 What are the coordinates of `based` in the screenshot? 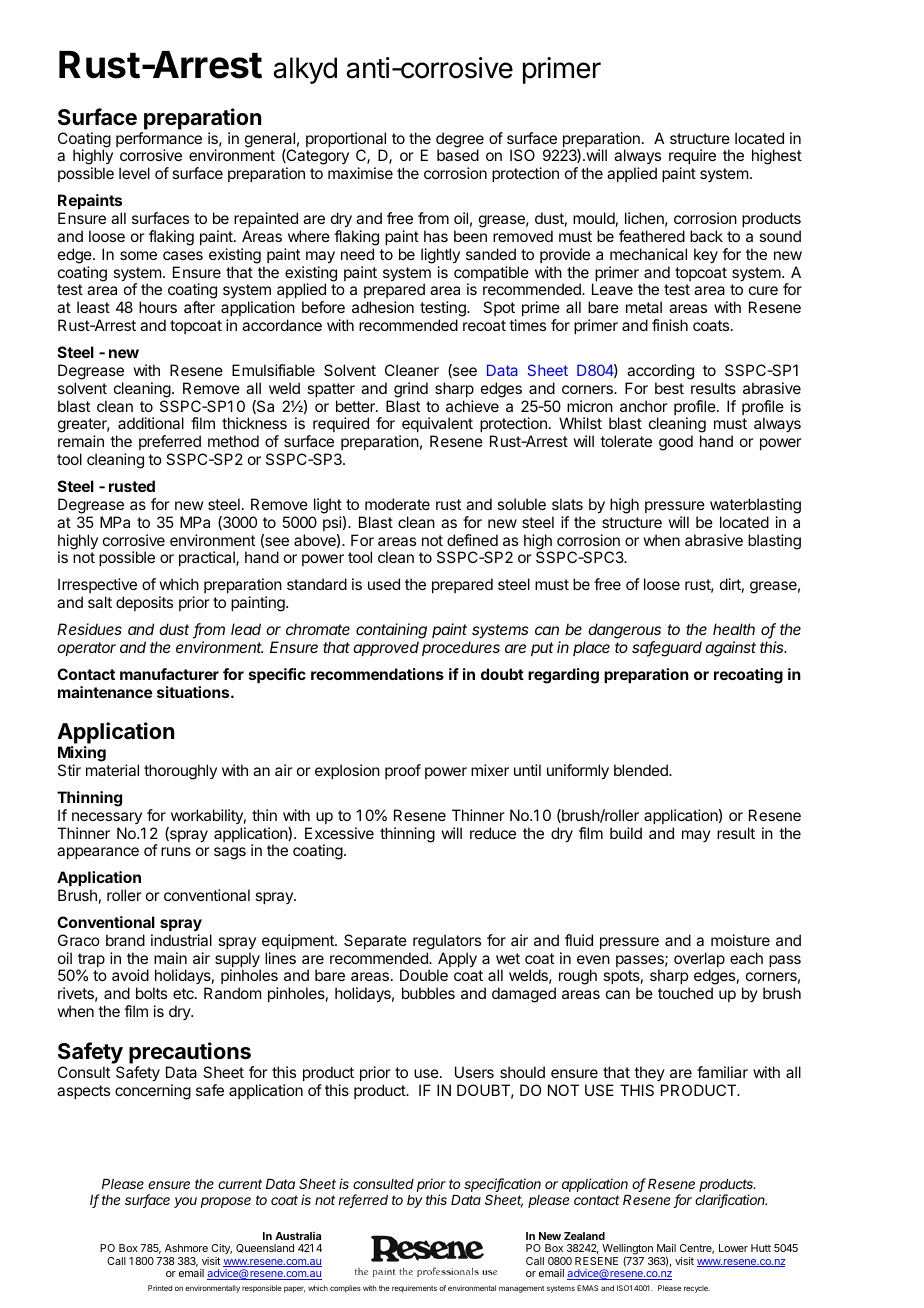 It's located at (458, 155).
